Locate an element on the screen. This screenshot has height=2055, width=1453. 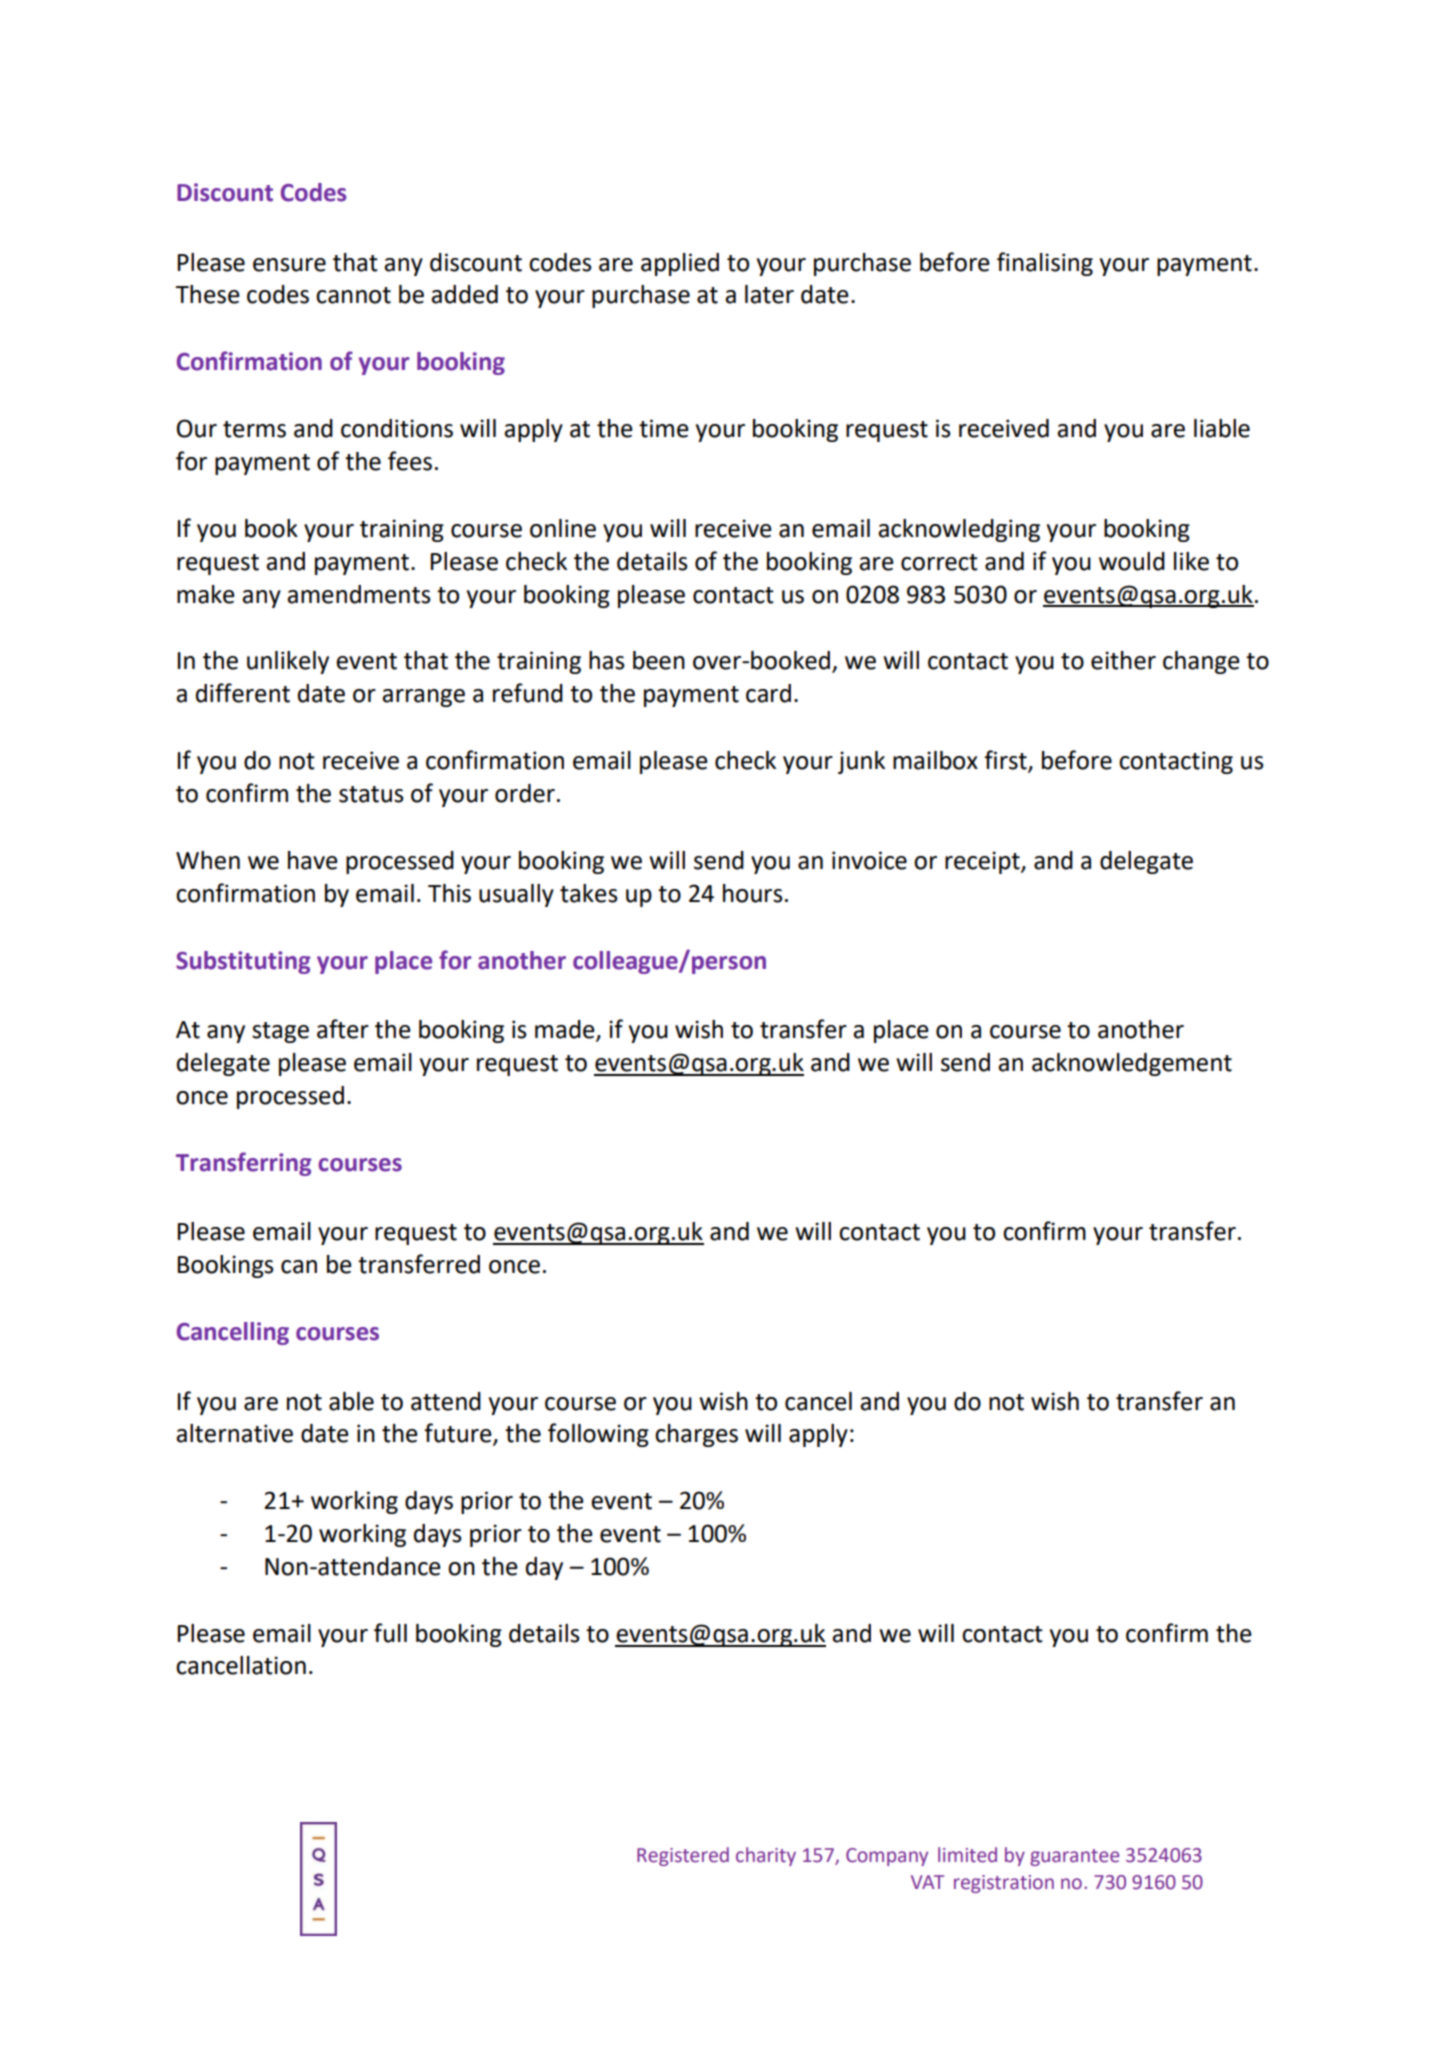
different is located at coordinates (243, 693).
